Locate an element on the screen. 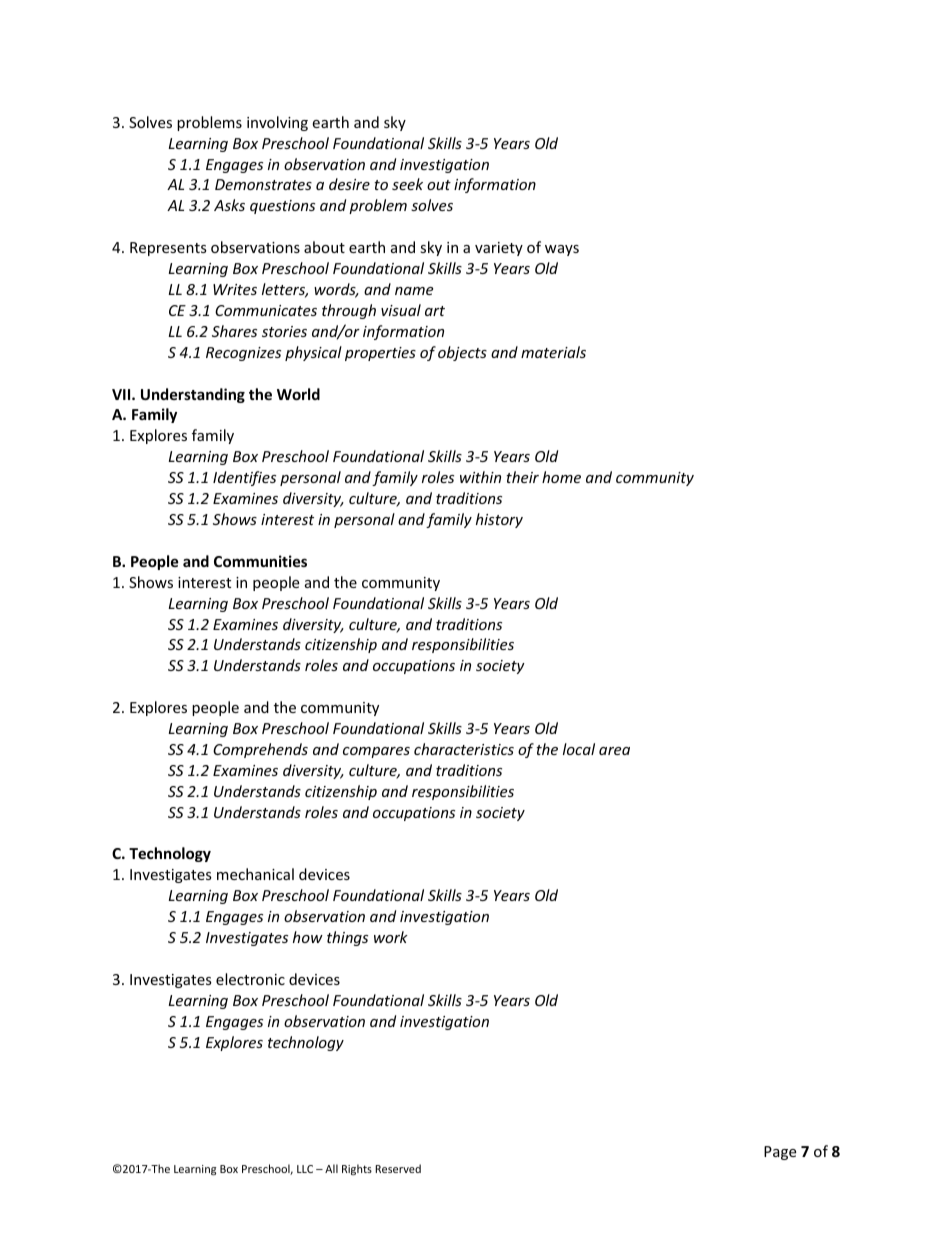 This screenshot has width=952, height=1233. objects is located at coordinates (462, 353).
